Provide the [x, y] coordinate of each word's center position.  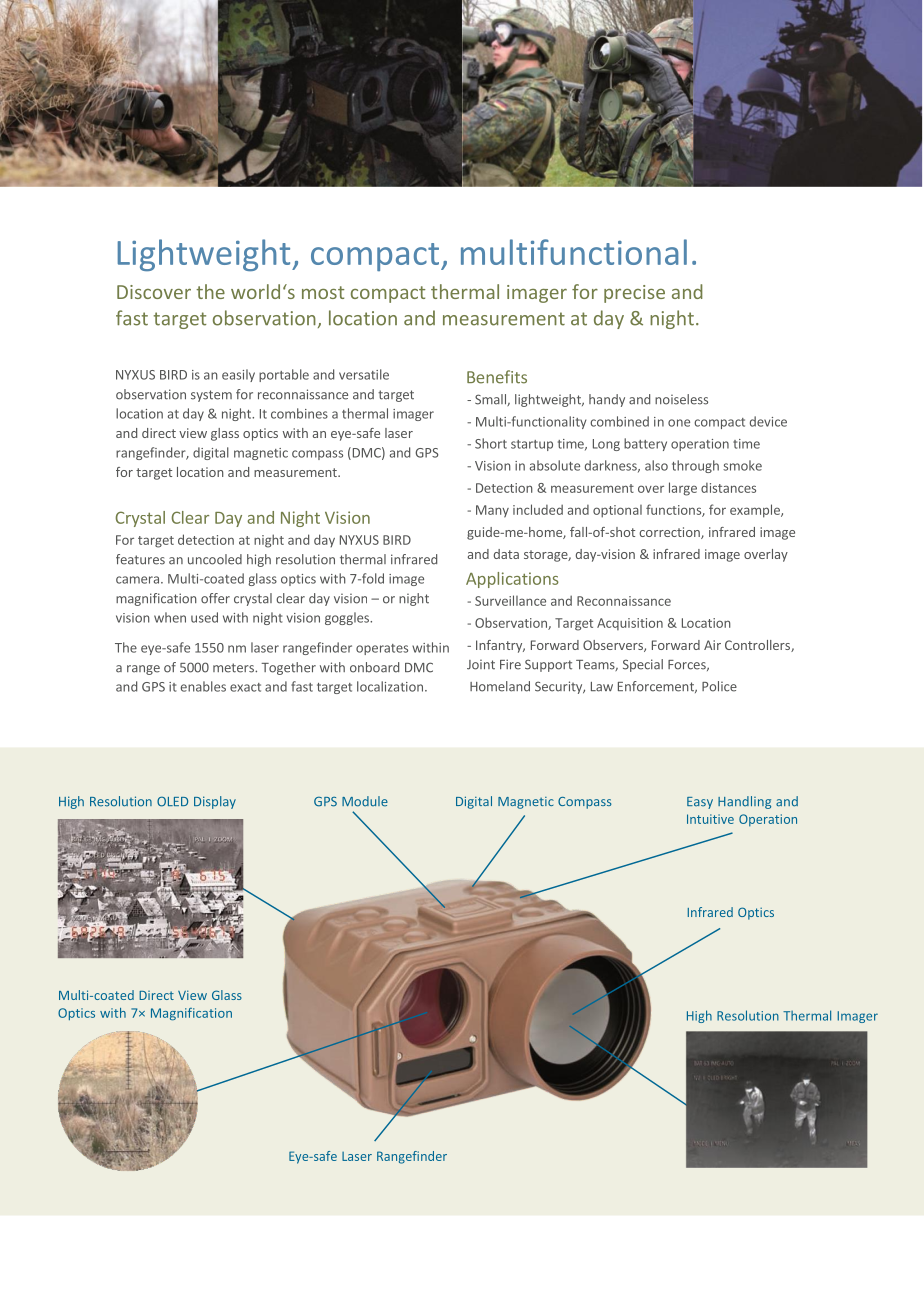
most [323, 292]
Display [215, 802]
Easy [700, 803]
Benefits [497, 377]
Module [365, 801]
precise [634, 294]
